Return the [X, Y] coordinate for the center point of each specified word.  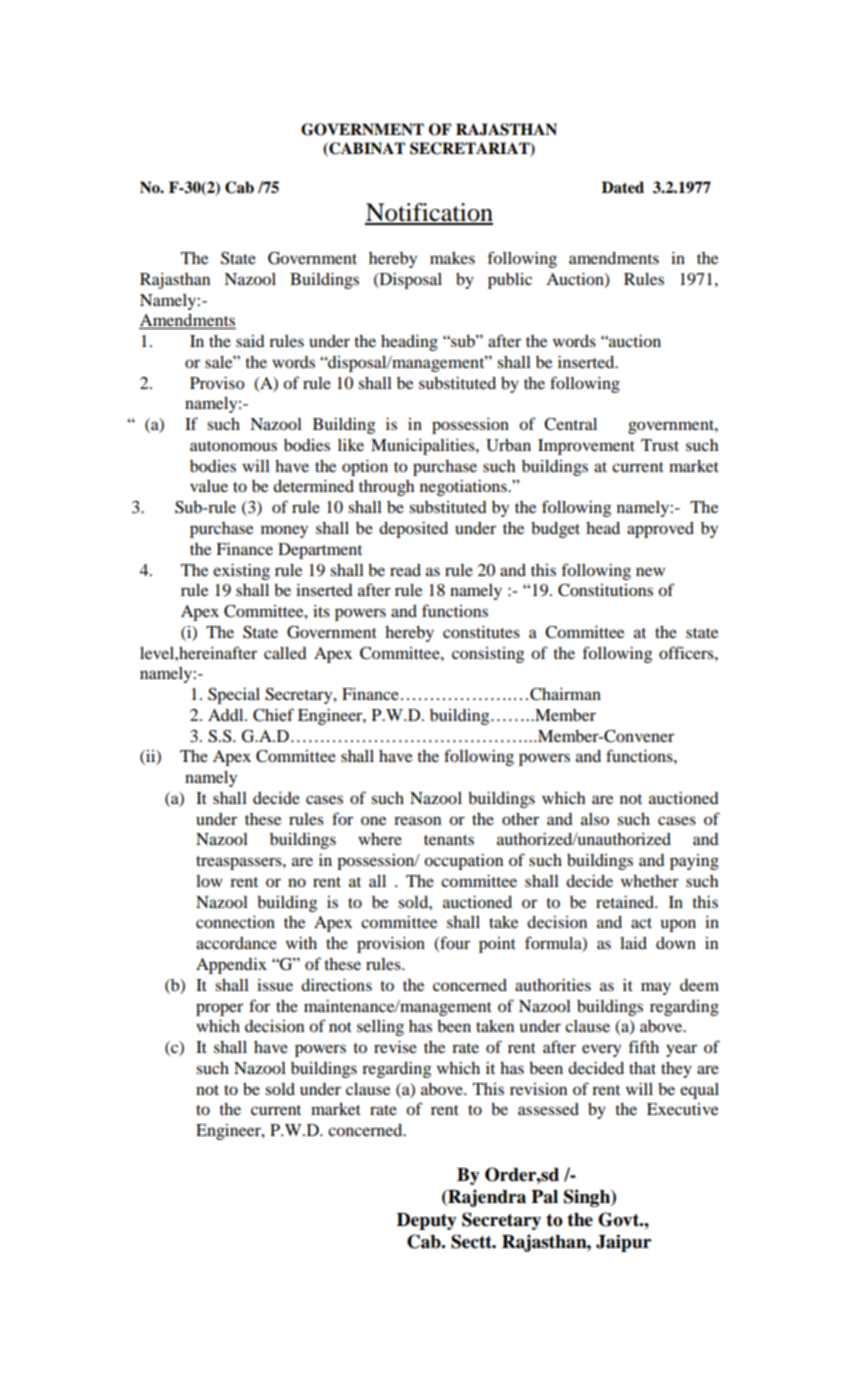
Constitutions [605, 590]
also [595, 819]
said [250, 341]
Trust [660, 445]
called [285, 653]
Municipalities [424, 447]
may [656, 988]
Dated [623, 187]
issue [275, 985]
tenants [449, 840]
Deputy [427, 1221]
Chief [273, 715]
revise [395, 1047]
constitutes [481, 632]
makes [452, 258]
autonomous [233, 446]
